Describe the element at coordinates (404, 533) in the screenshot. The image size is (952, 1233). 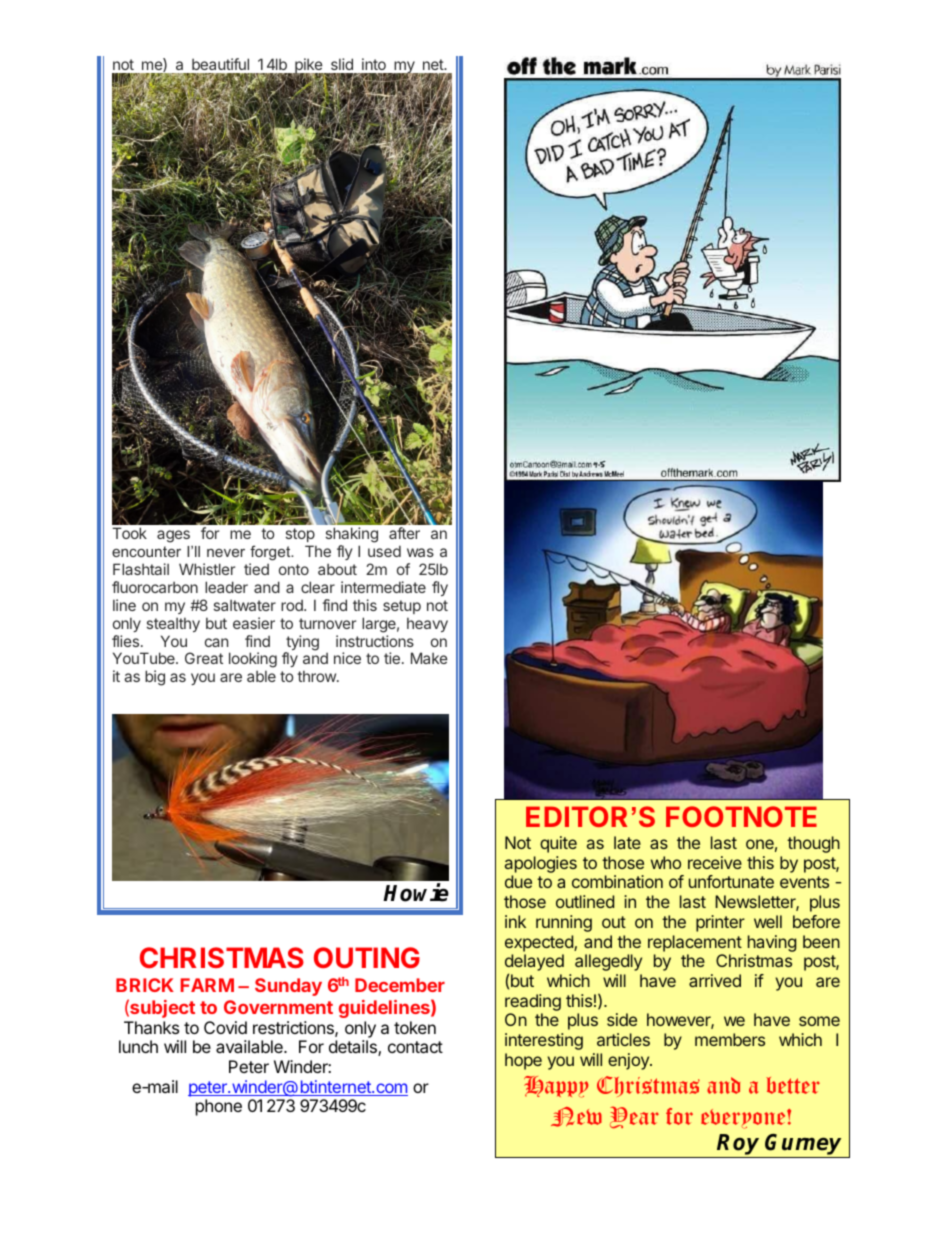
I see `after` at that location.
